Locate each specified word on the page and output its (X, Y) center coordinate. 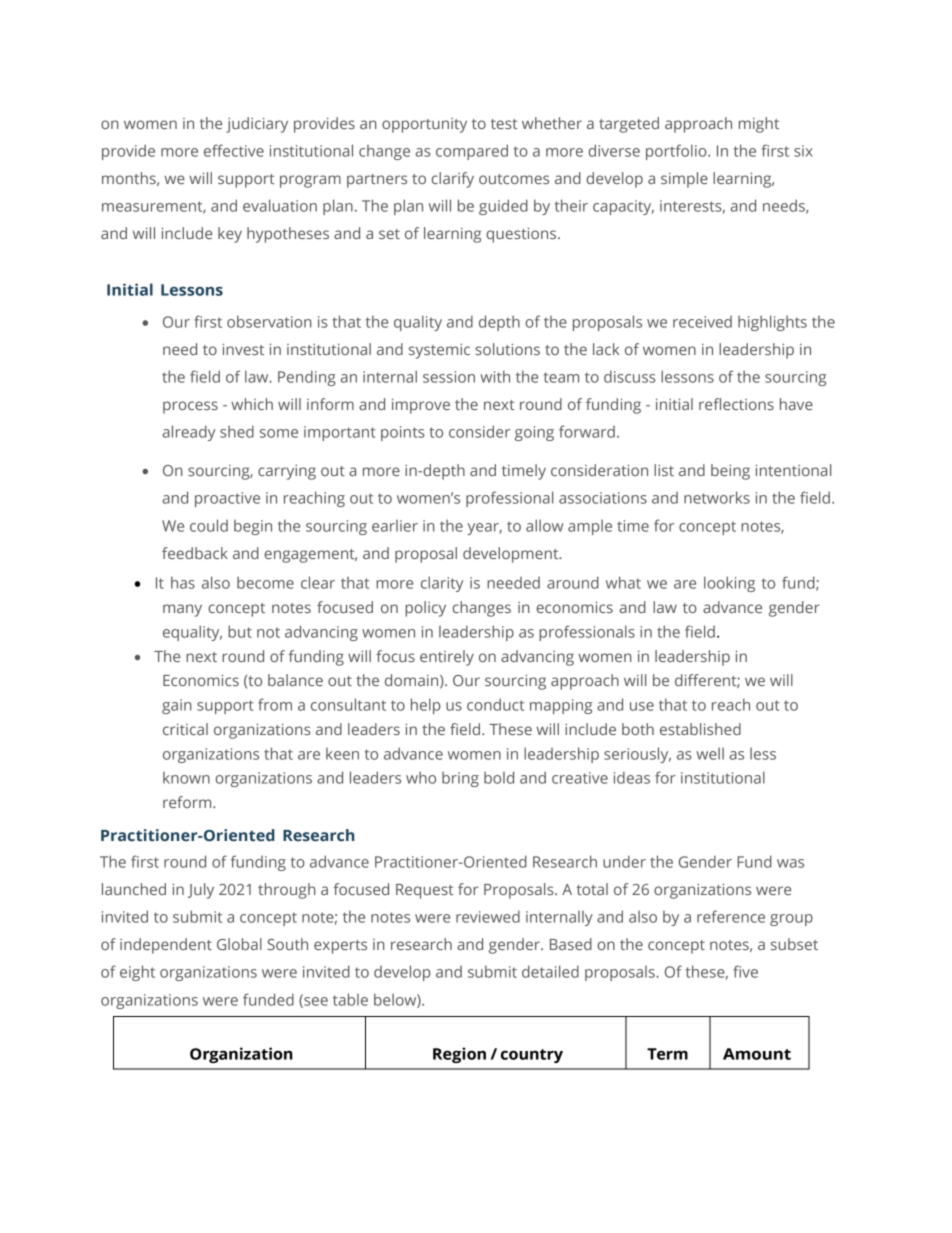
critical (185, 729)
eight (137, 973)
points (403, 433)
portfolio (677, 152)
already (189, 433)
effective (234, 150)
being (730, 472)
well (710, 753)
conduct (495, 704)
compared (472, 152)
